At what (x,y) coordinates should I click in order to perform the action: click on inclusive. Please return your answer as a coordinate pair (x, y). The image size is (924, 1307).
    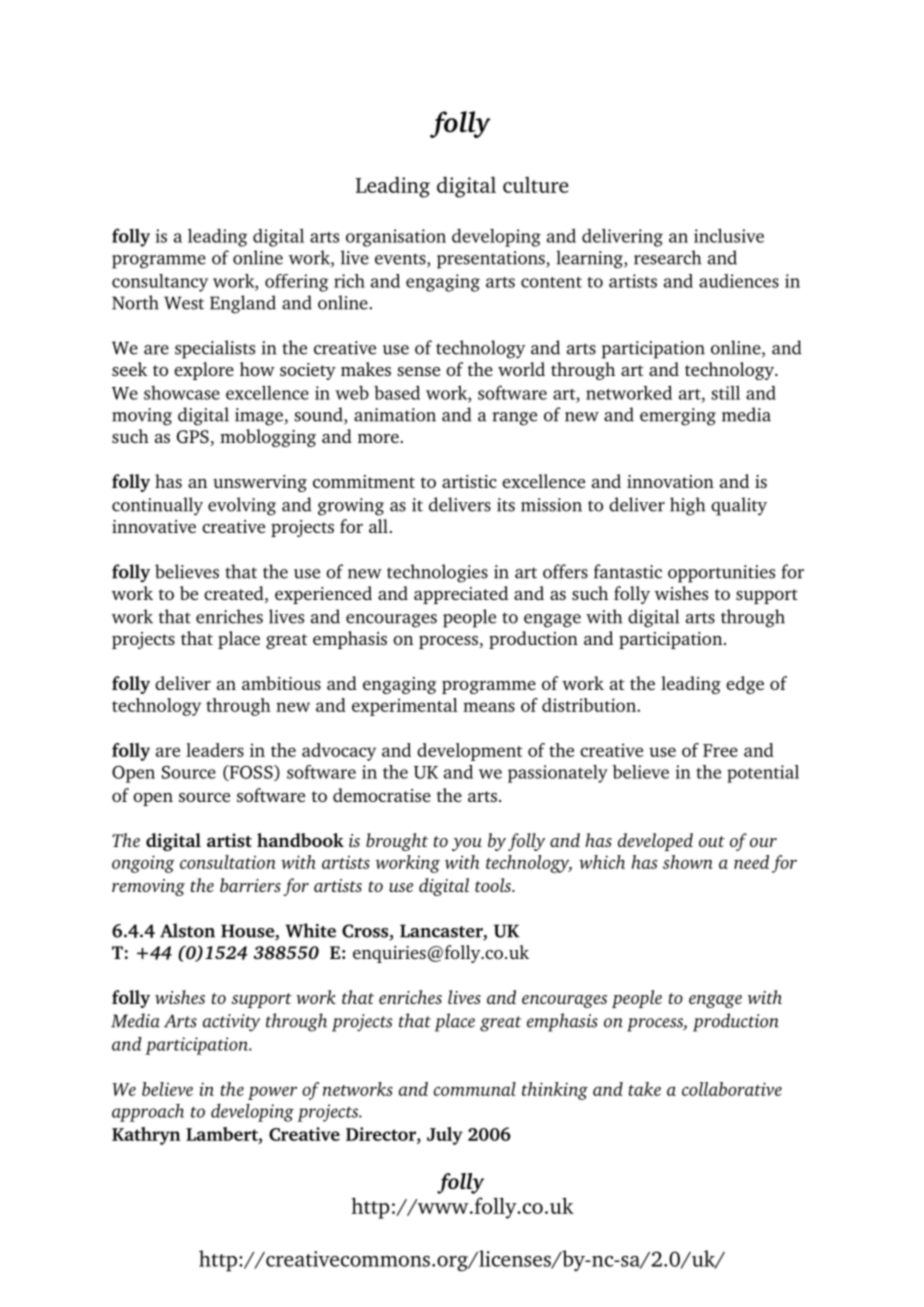
    Looking at the image, I should click on (729, 235).
